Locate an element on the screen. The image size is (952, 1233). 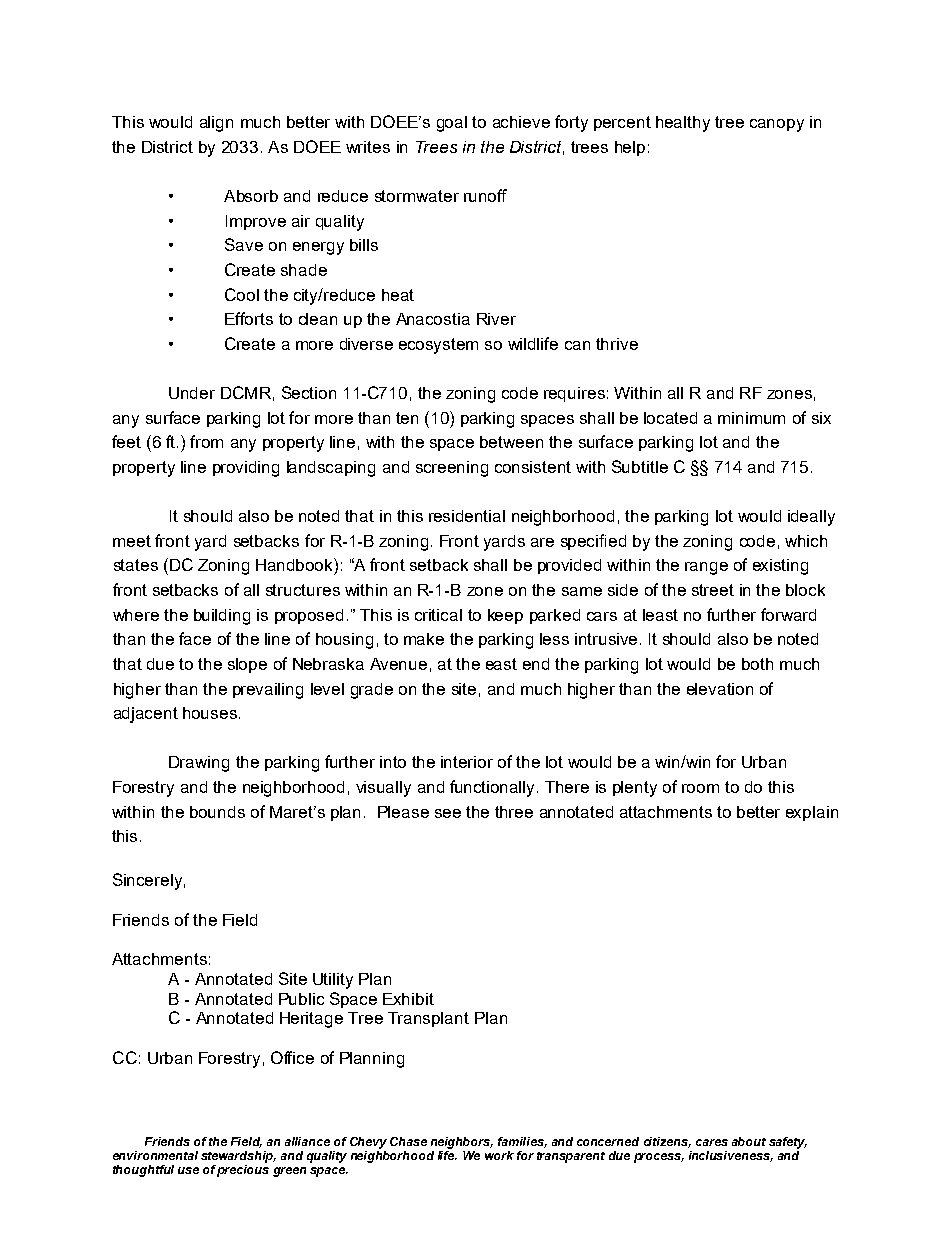
align is located at coordinates (216, 124).
